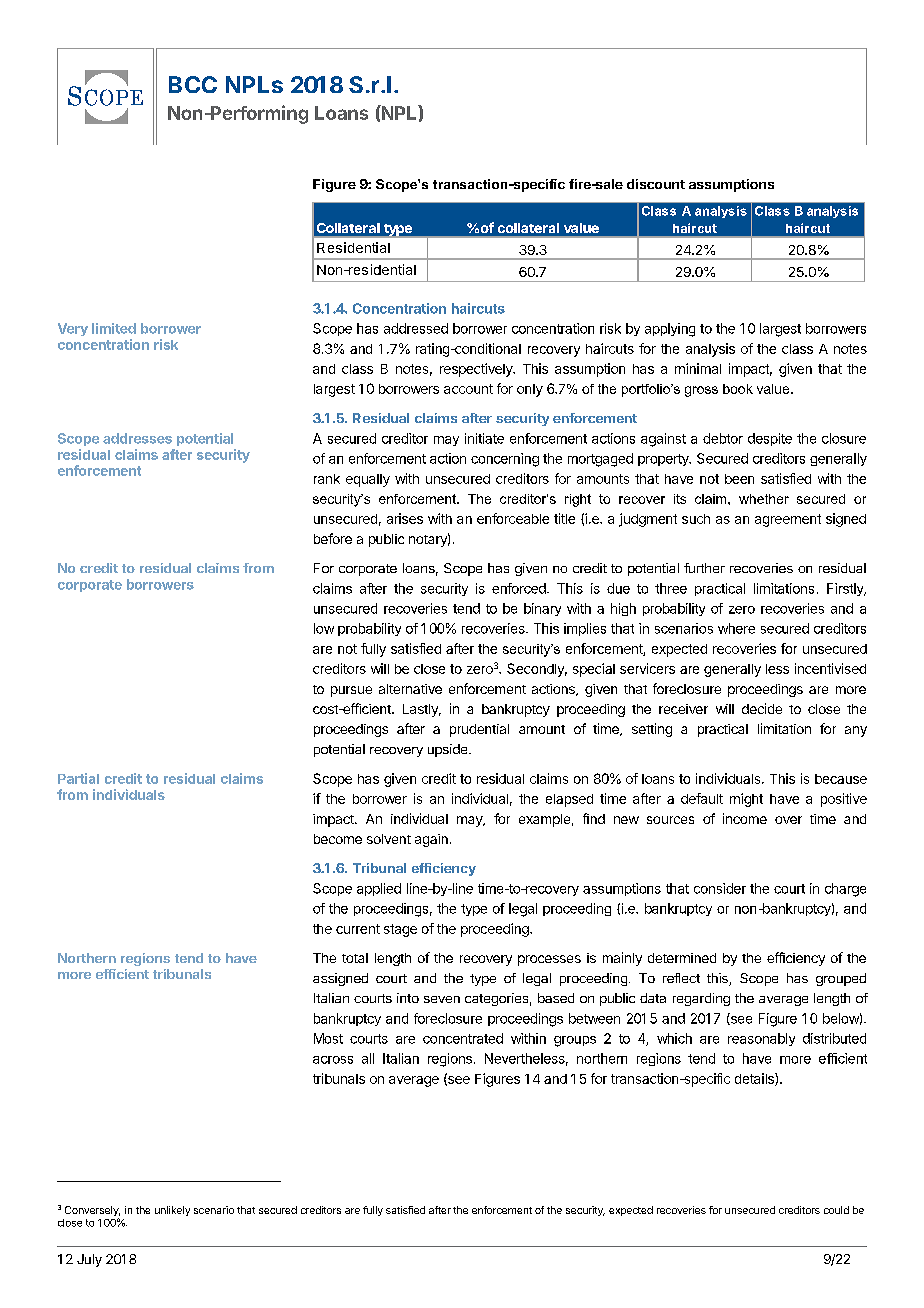 The width and height of the document is (924, 1308). Describe the element at coordinates (656, 184) in the document. I see `discount` at that location.
